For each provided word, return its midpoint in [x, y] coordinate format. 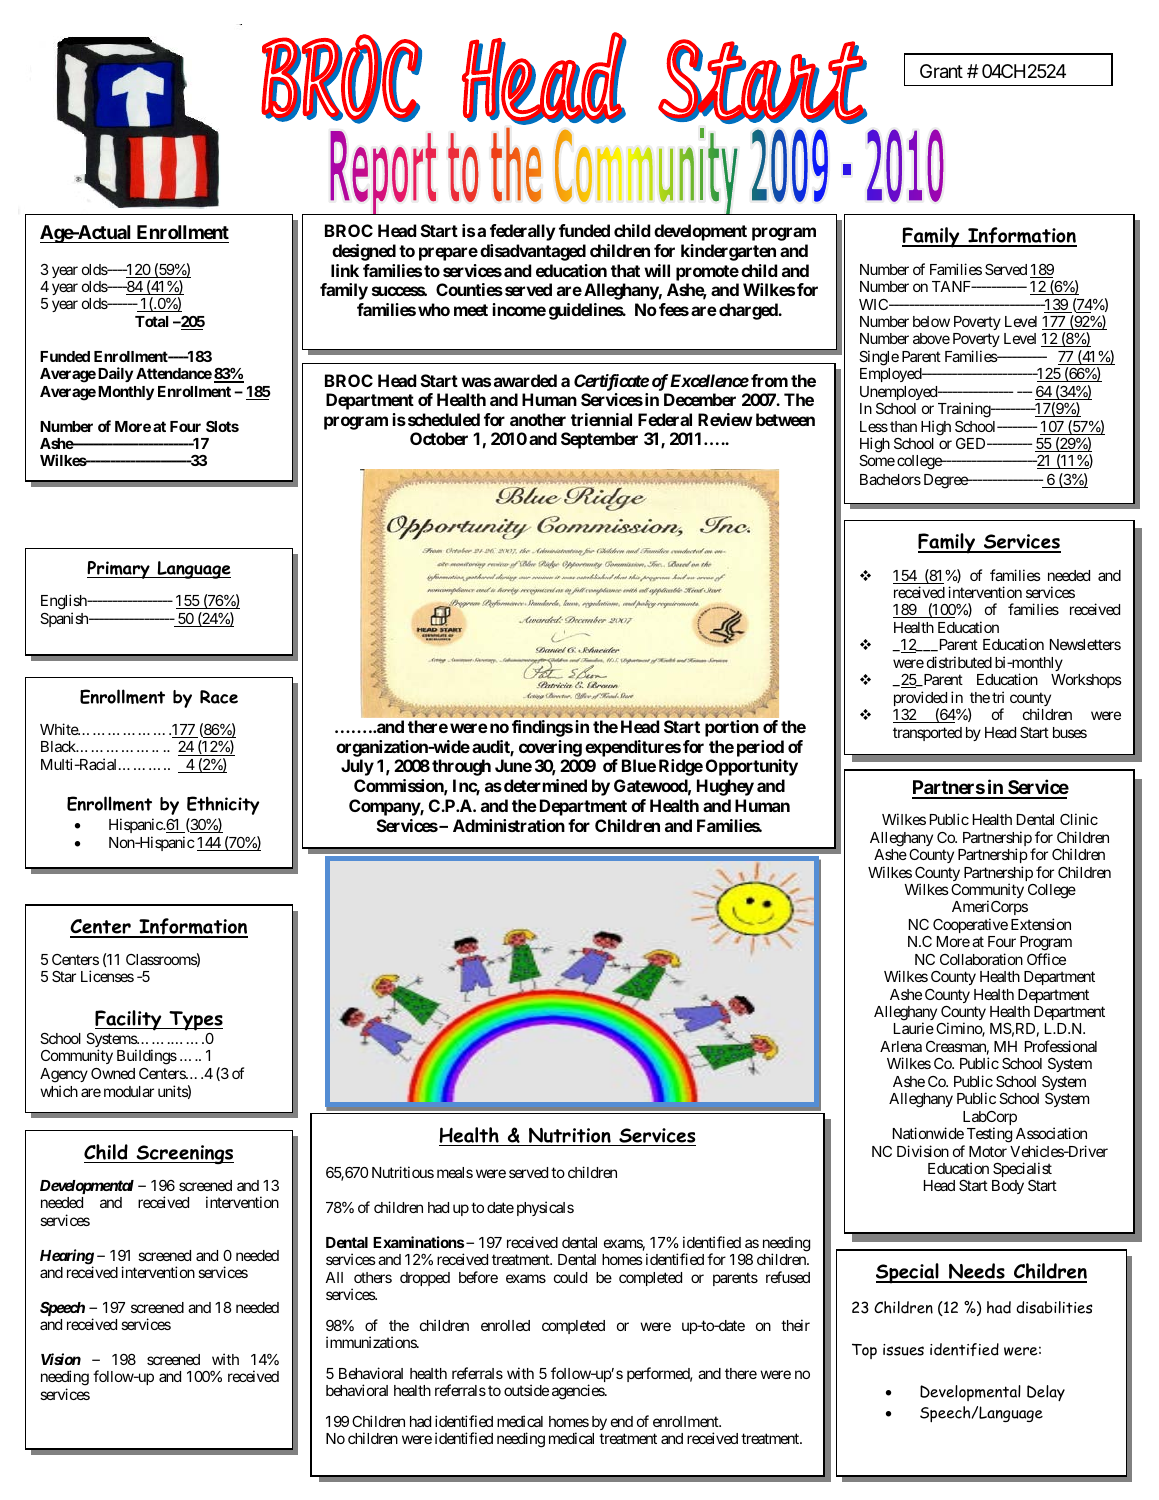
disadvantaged [533, 252]
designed [364, 252]
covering [550, 748]
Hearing [67, 1258]
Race [219, 697]
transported [927, 734]
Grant [941, 71]
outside [526, 1390]
